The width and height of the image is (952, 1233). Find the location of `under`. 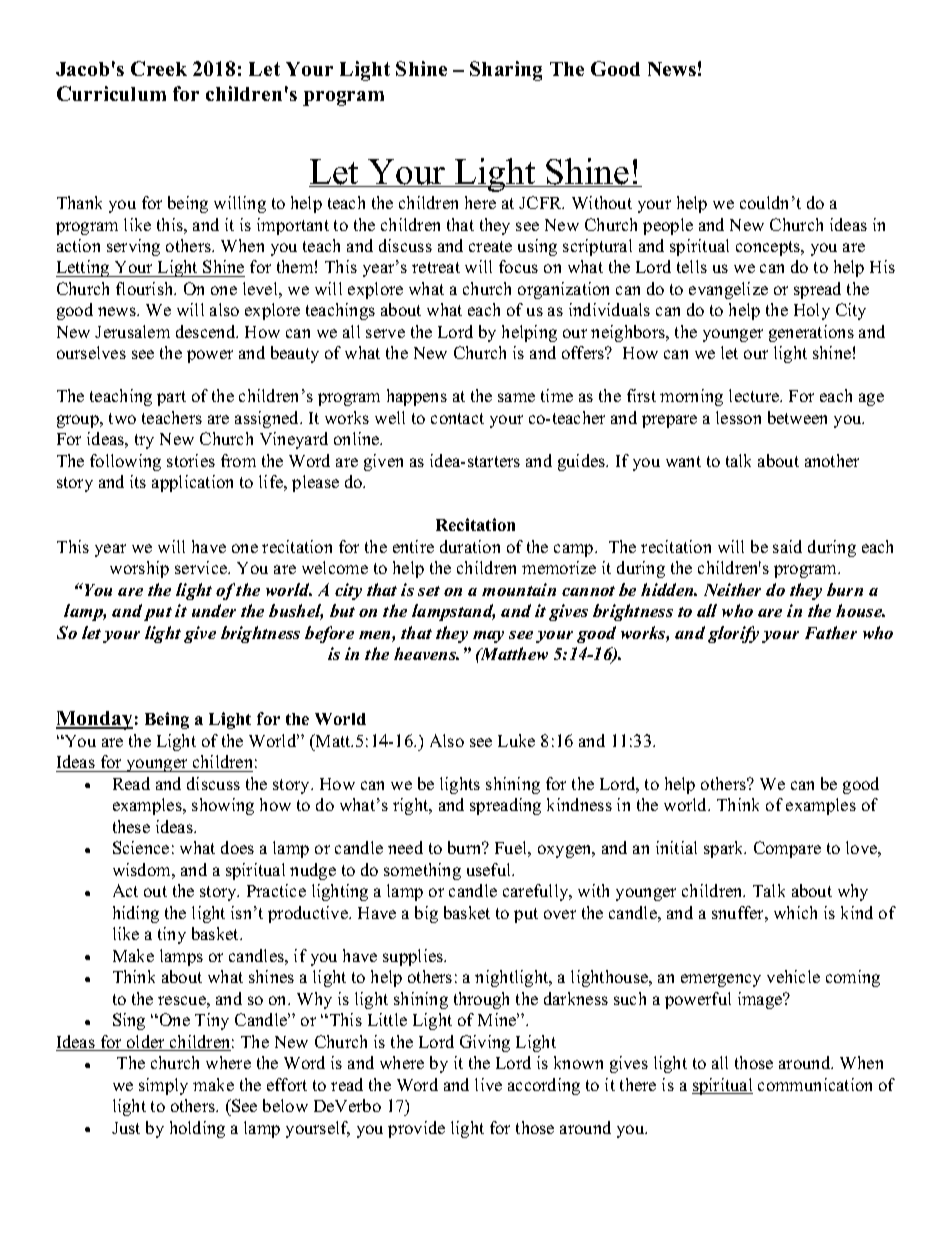

under is located at coordinates (214, 610).
